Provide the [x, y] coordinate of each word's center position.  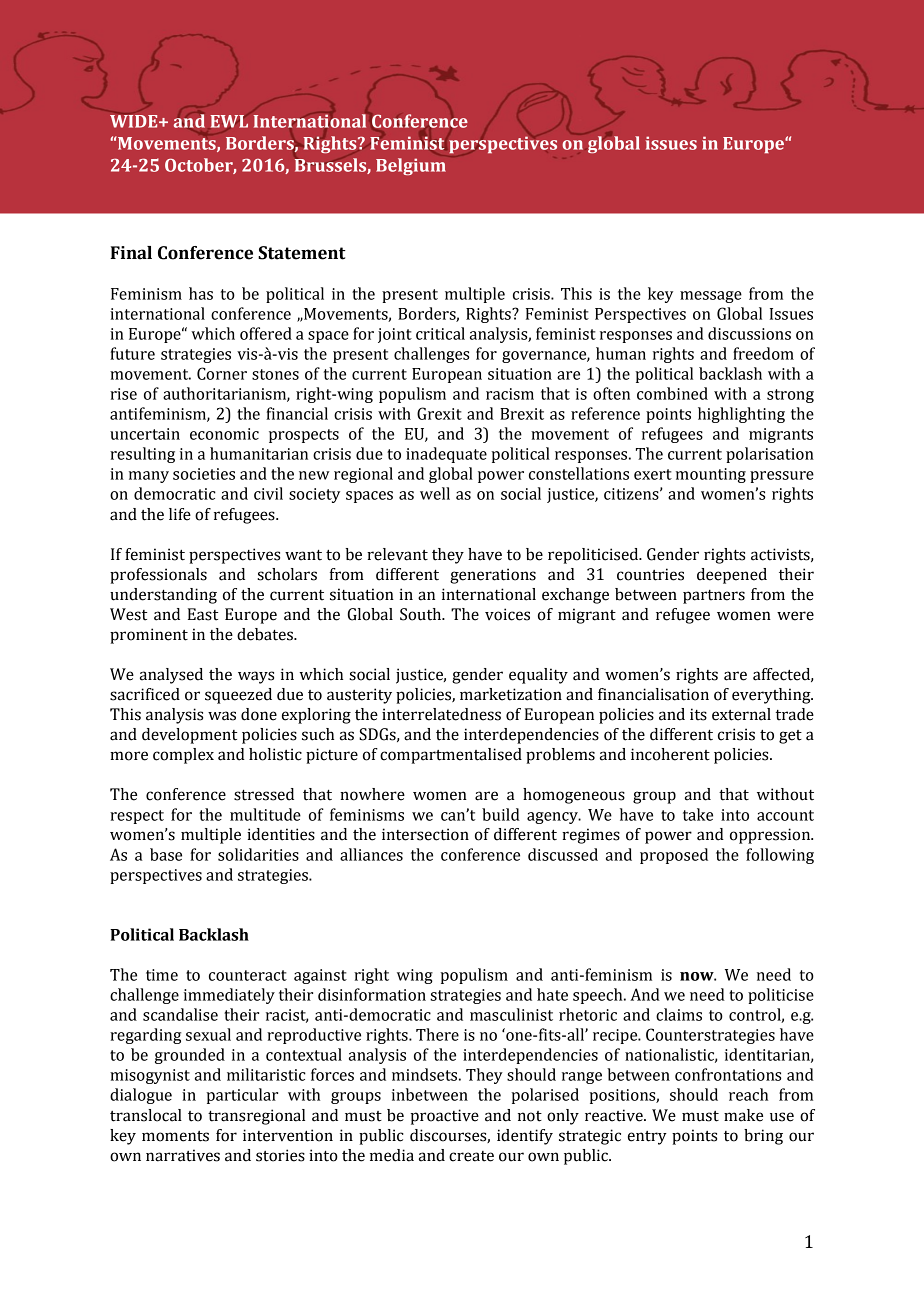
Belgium [411, 166]
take [698, 814]
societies [204, 474]
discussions [749, 333]
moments [175, 1136]
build [501, 814]
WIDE [135, 121]
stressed [264, 794]
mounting [711, 475]
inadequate [446, 455]
